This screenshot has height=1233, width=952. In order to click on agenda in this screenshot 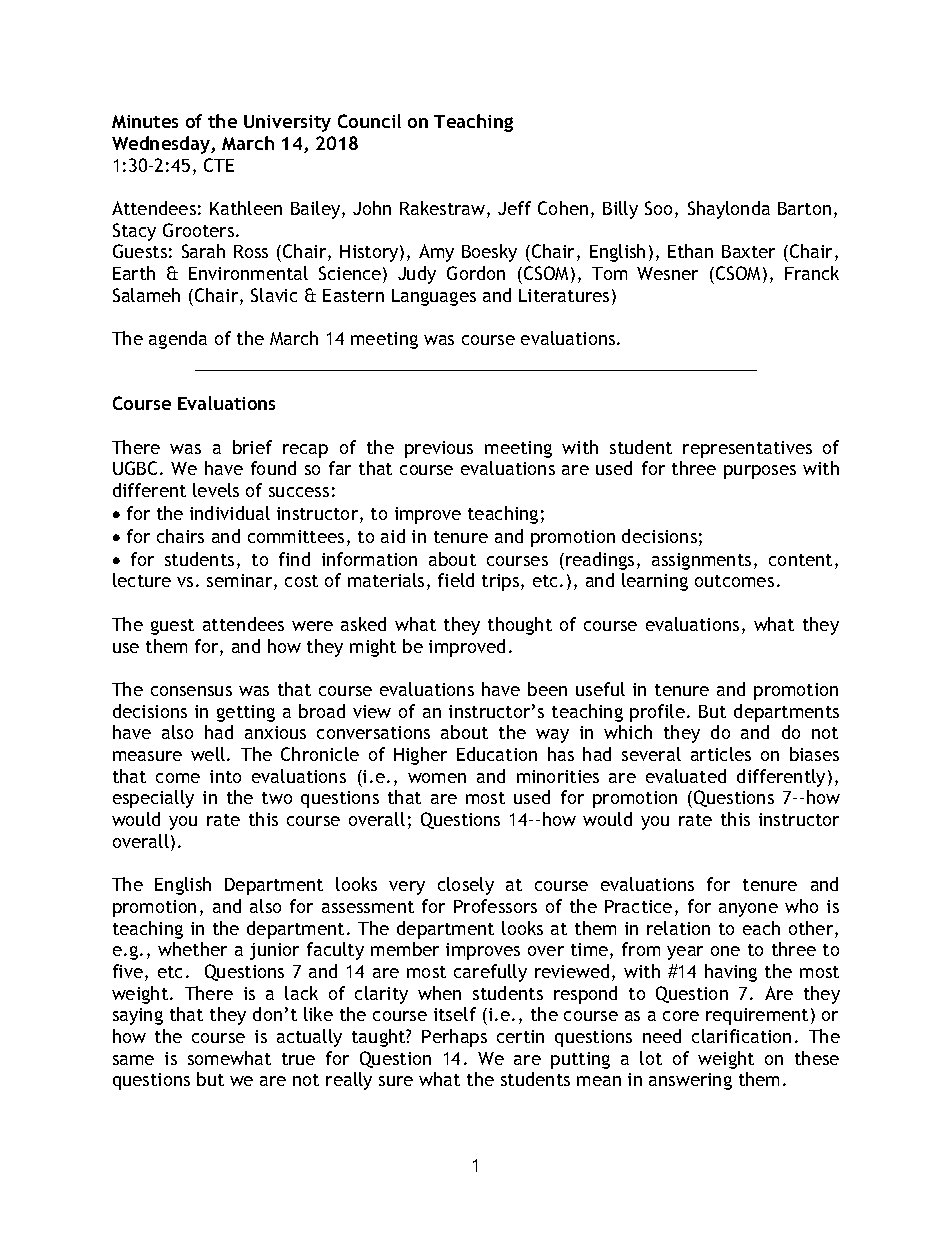, I will do `click(178, 340)`.
